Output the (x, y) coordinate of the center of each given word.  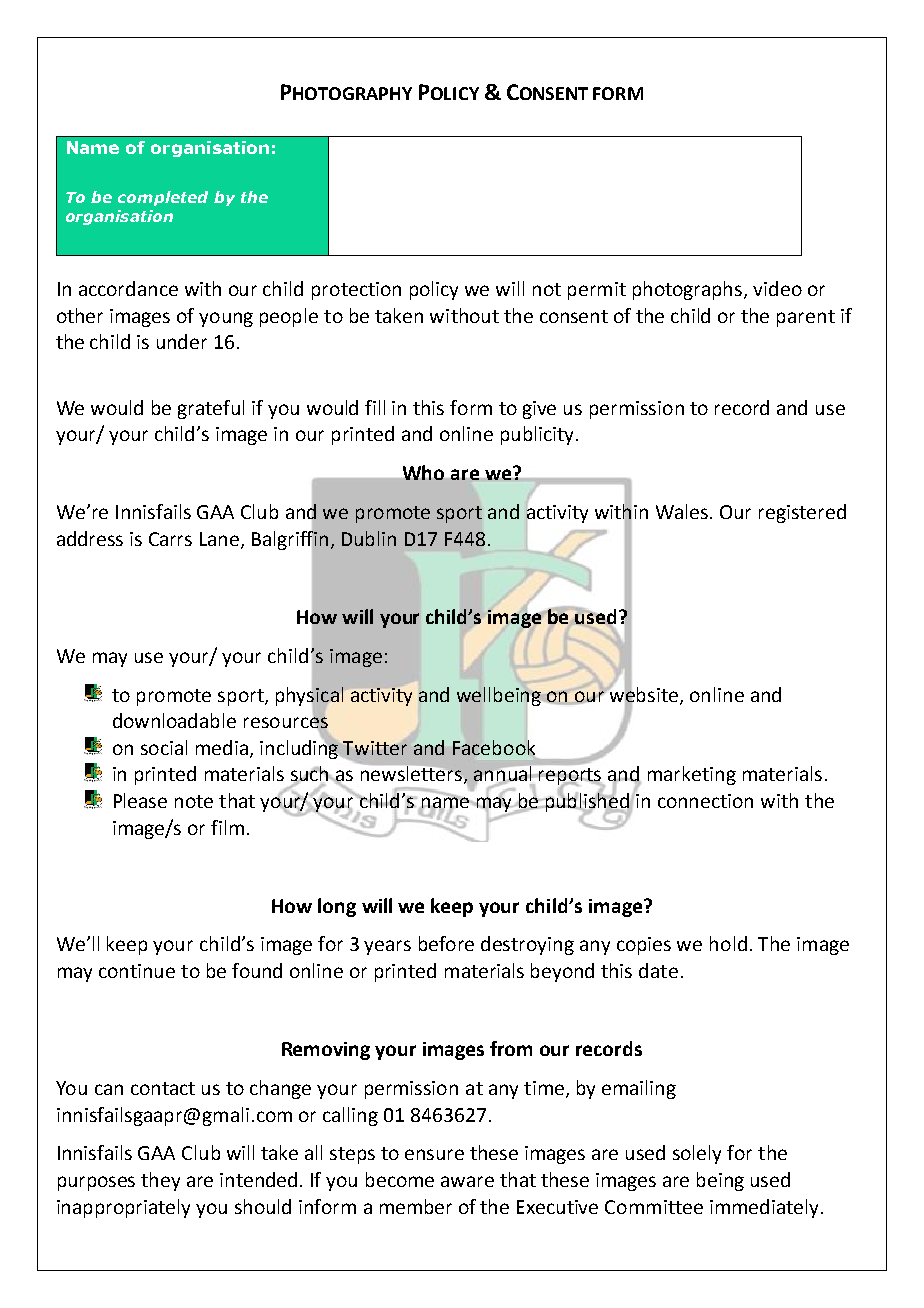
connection (705, 801)
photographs (689, 290)
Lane (221, 540)
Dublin (369, 538)
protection (356, 291)
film (227, 827)
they (160, 1181)
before (446, 943)
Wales (683, 511)
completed (163, 198)
